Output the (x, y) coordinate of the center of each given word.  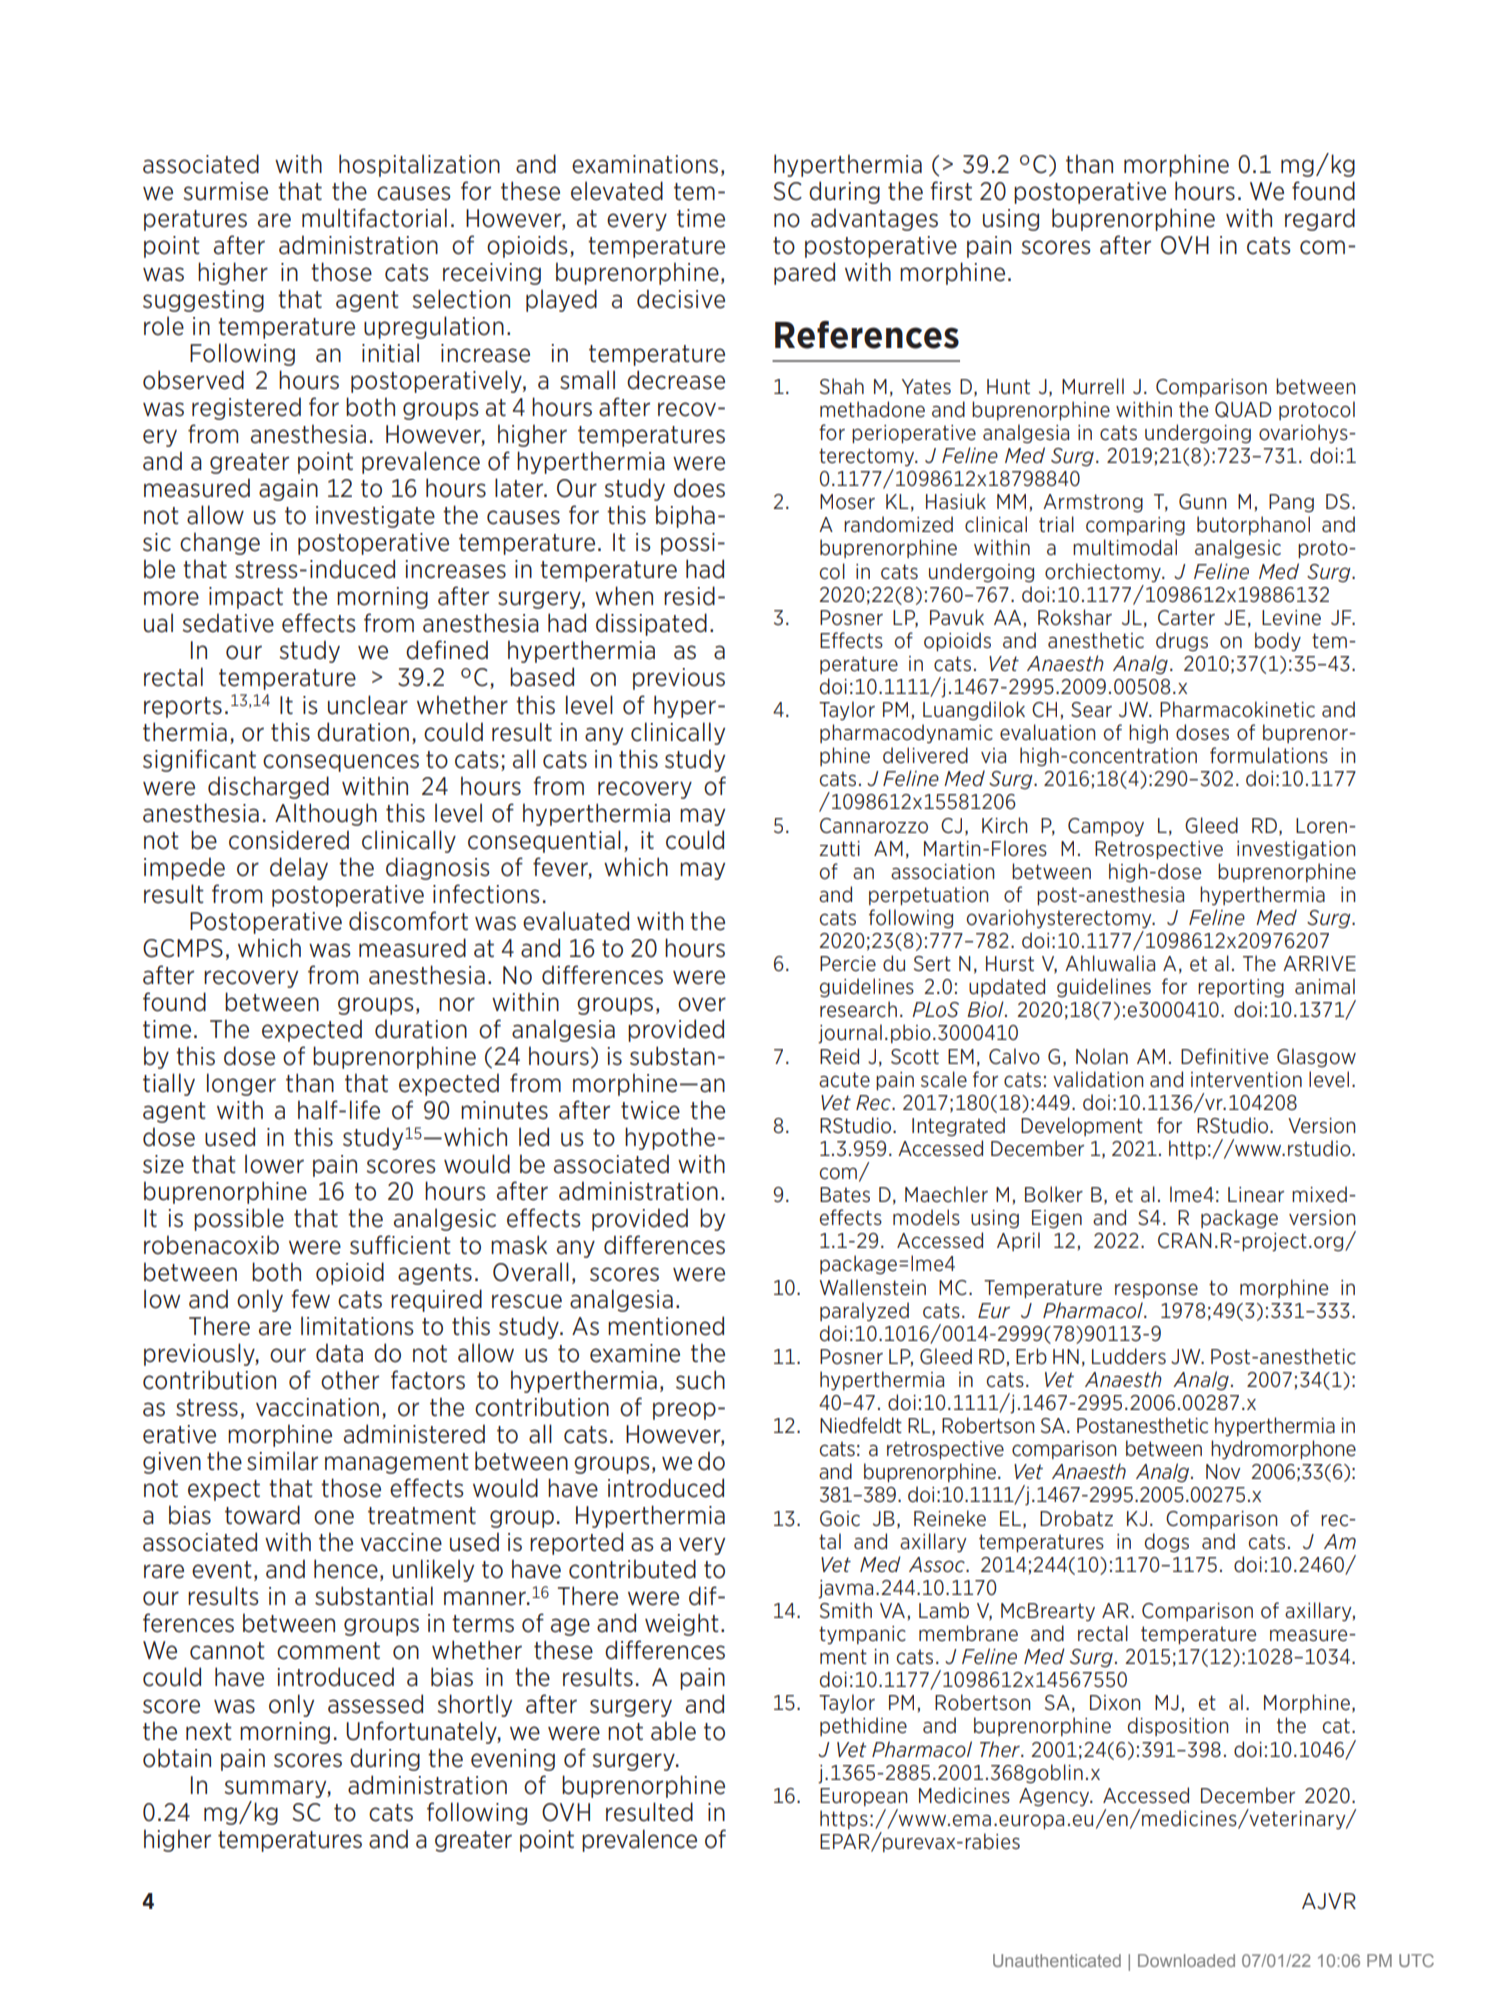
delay (299, 868)
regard (1320, 219)
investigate (375, 517)
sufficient (400, 1245)
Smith (846, 1610)
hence (346, 1569)
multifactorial (374, 218)
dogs (1167, 1543)
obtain (177, 1758)
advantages (874, 219)
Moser (847, 502)
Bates (845, 1195)
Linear (1256, 1195)
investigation (1296, 850)
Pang (1291, 503)
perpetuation (929, 896)
